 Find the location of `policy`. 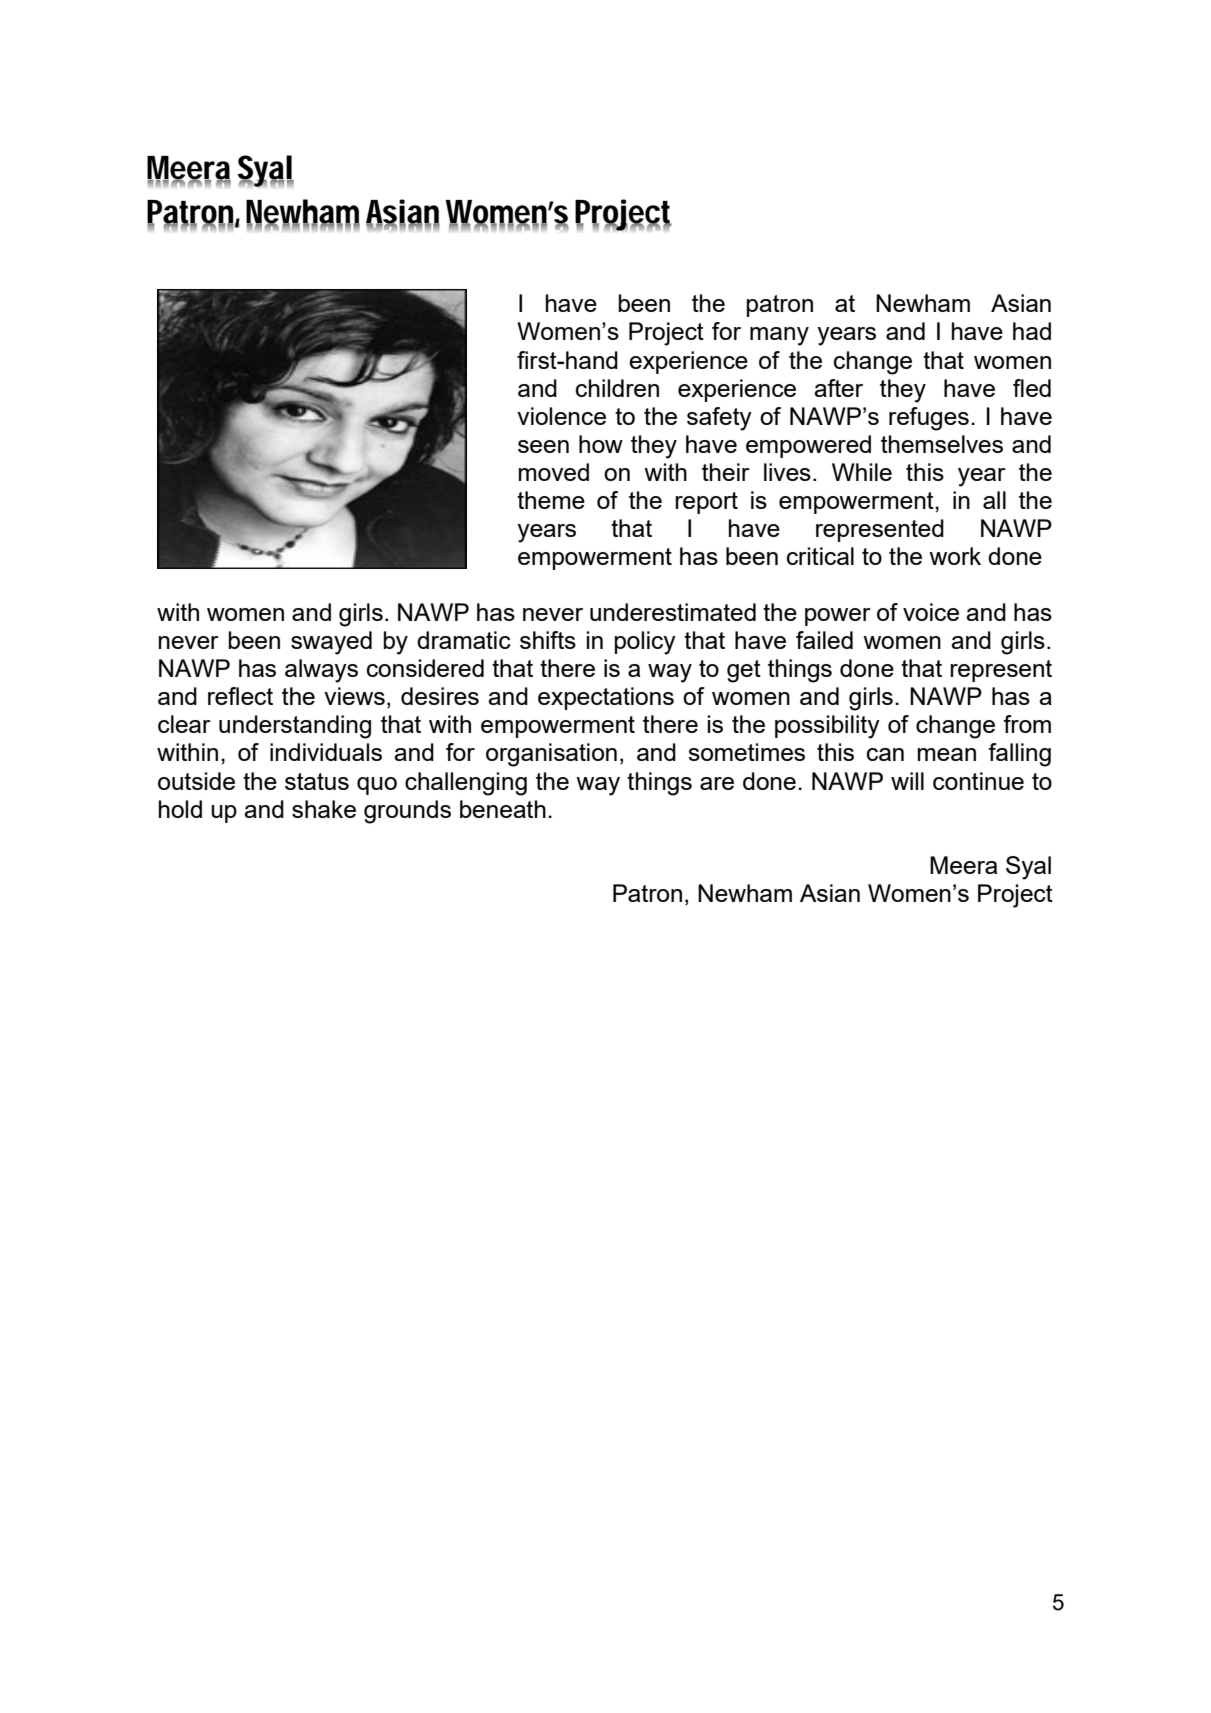

policy is located at coordinates (645, 643).
